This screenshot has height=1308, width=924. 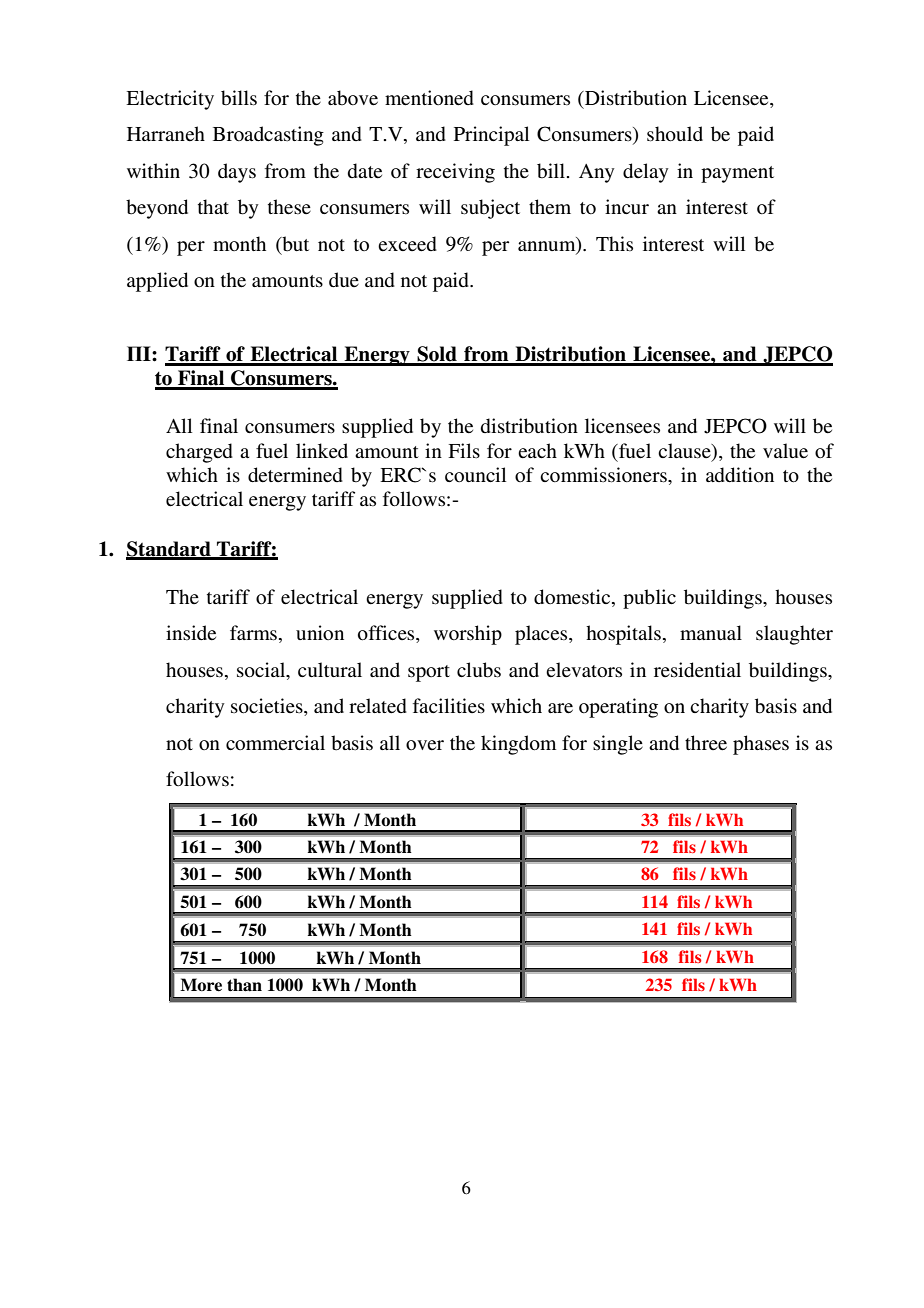 I want to click on addition, so click(x=740, y=475).
